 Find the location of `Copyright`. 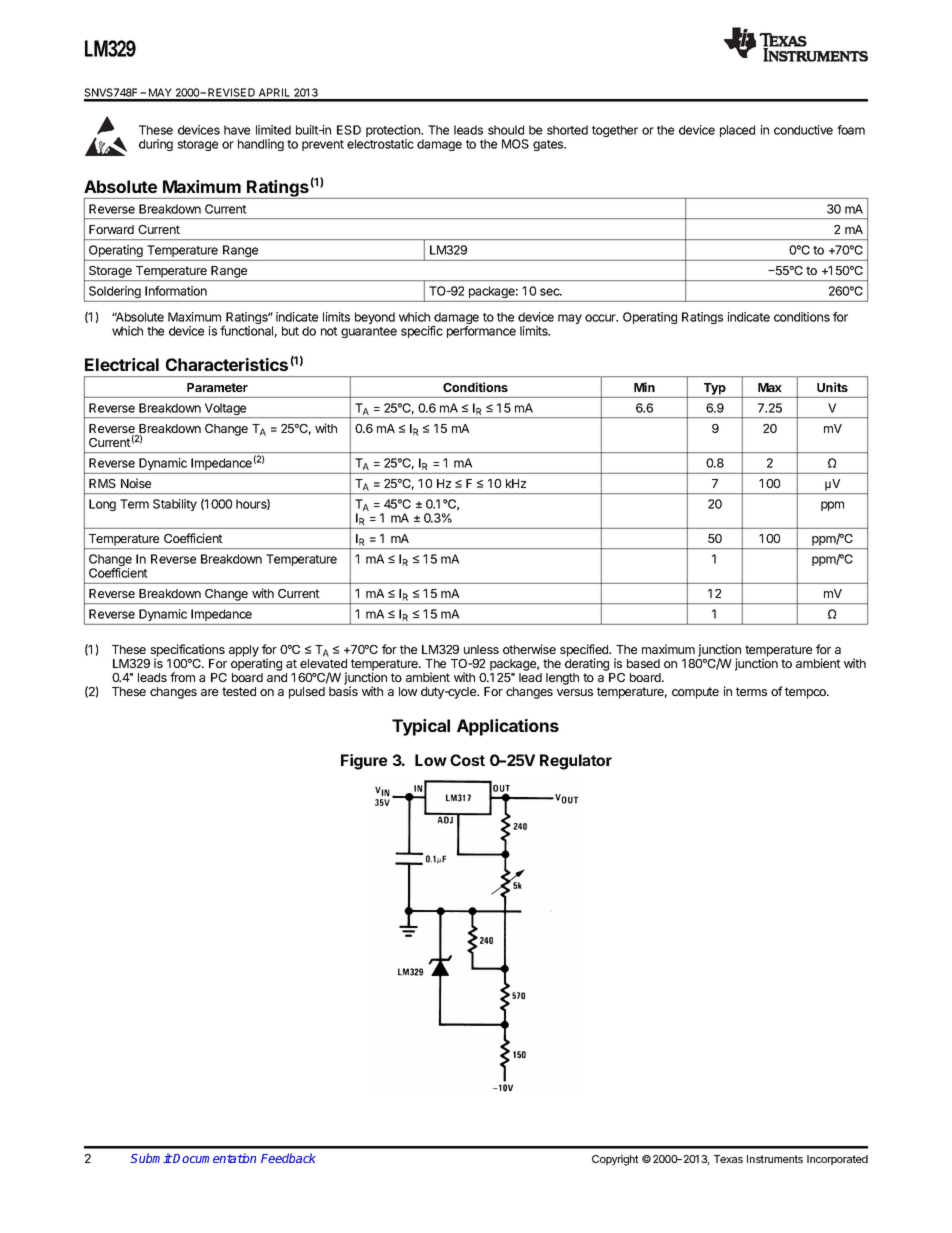

Copyright is located at coordinates (615, 1160).
